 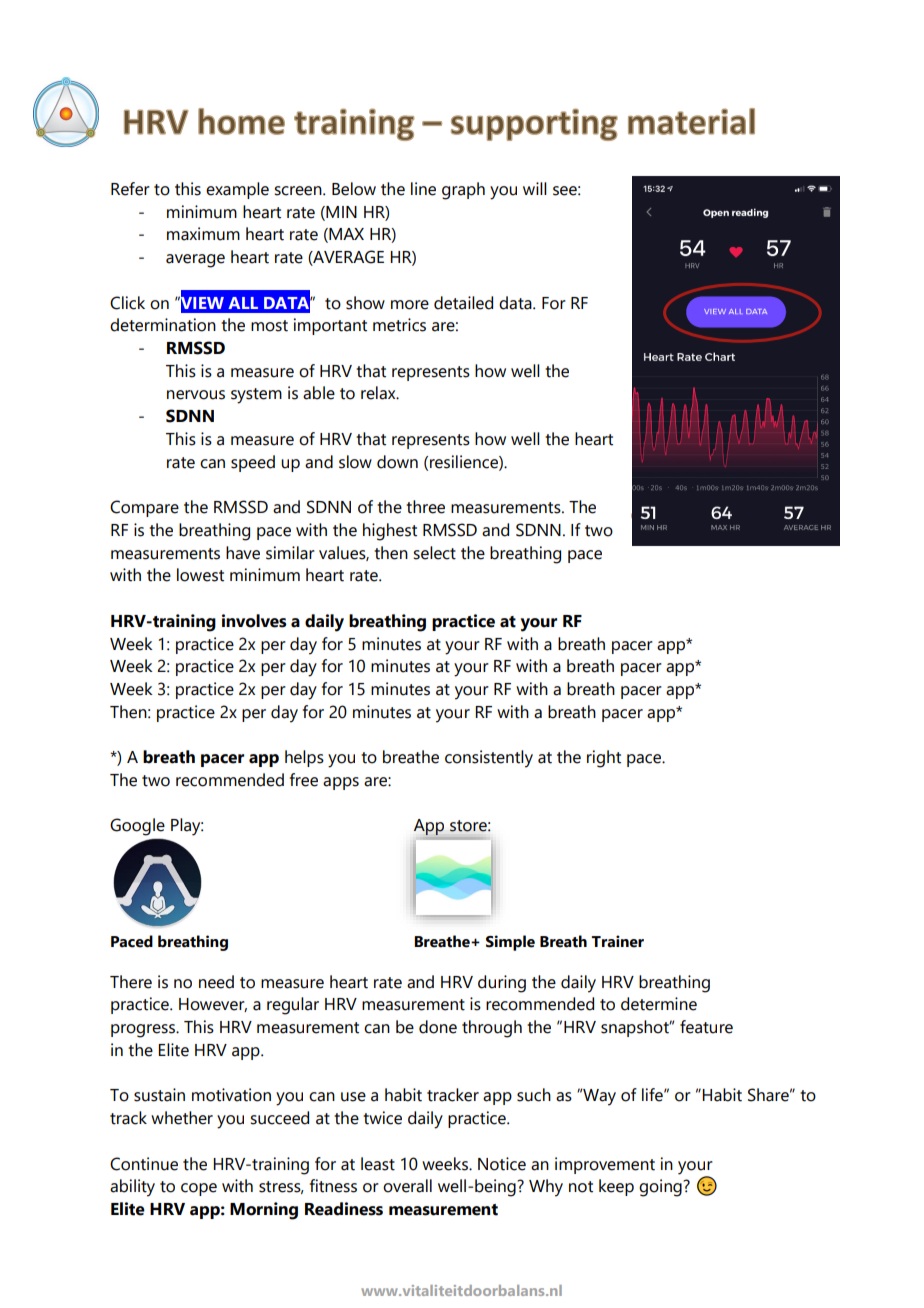 What do you see at coordinates (423, 189) in the screenshot?
I see `line` at bounding box center [423, 189].
